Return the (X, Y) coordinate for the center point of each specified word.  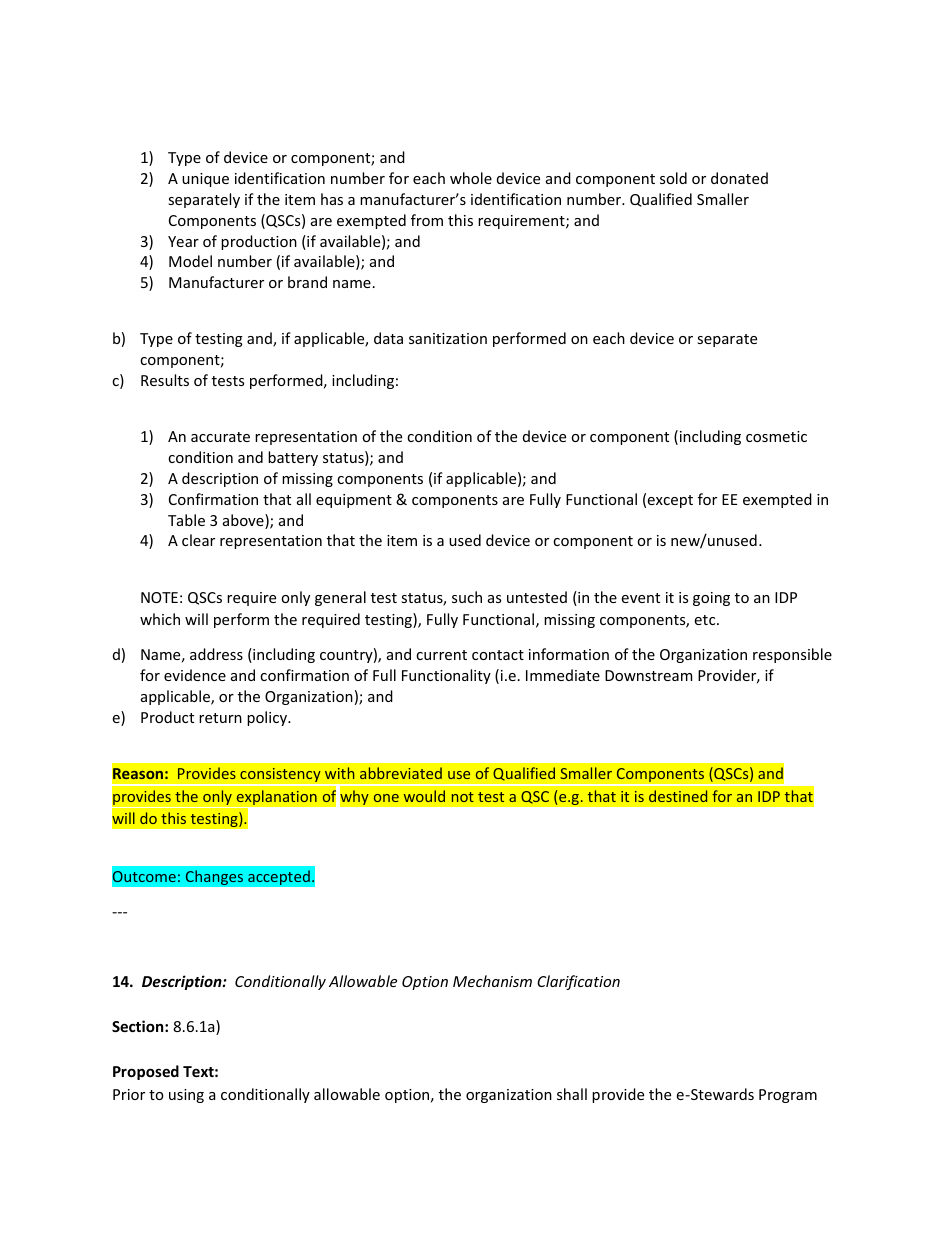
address (216, 654)
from (427, 220)
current (441, 655)
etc (706, 620)
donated (739, 178)
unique (205, 180)
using (186, 1096)
